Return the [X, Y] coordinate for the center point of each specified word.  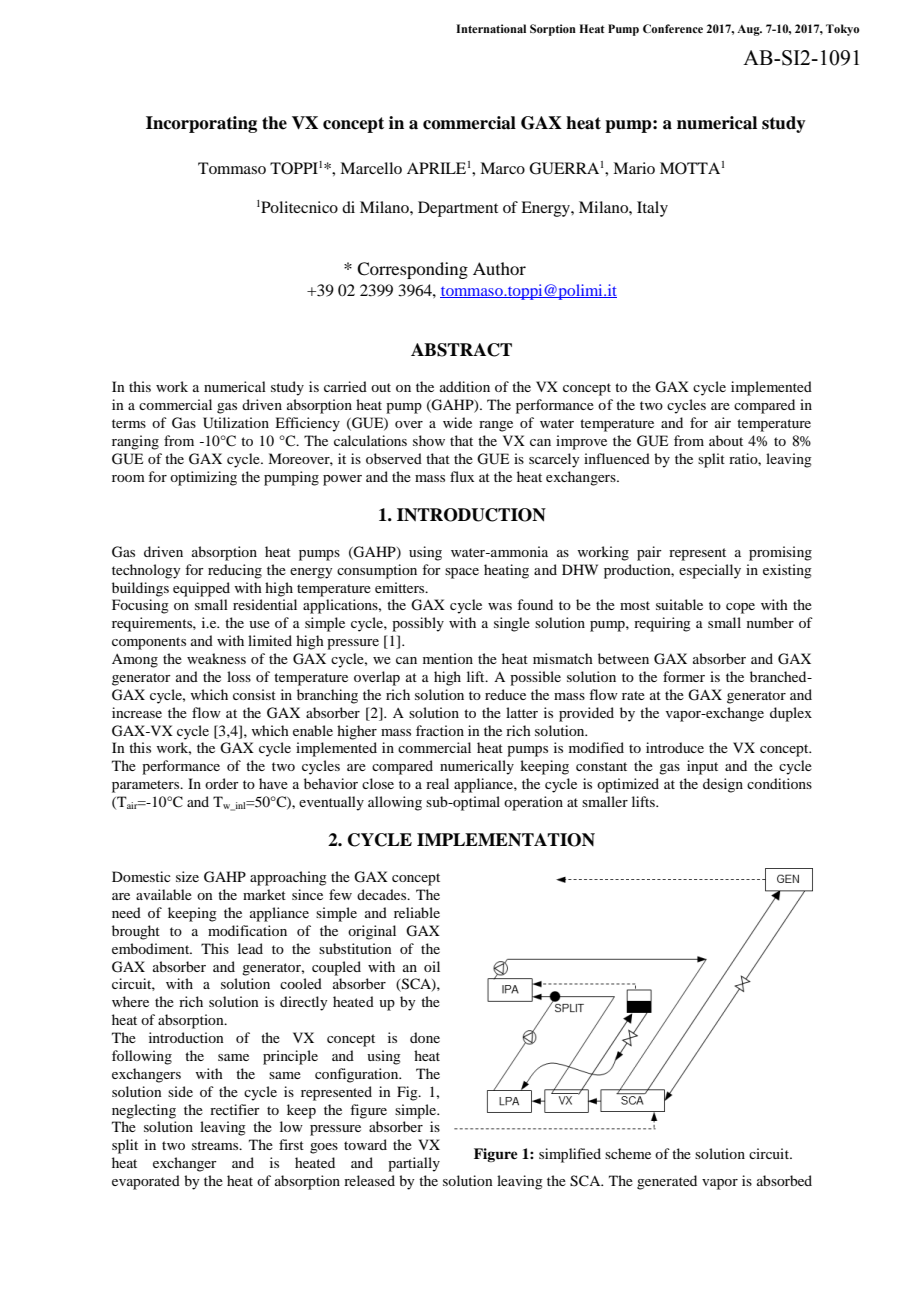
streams [216, 1145]
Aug [749, 30]
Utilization [236, 423]
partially [414, 1164]
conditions [779, 783]
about [726, 440]
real [437, 783]
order [222, 783]
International [491, 28]
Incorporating [201, 124]
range [496, 426]
